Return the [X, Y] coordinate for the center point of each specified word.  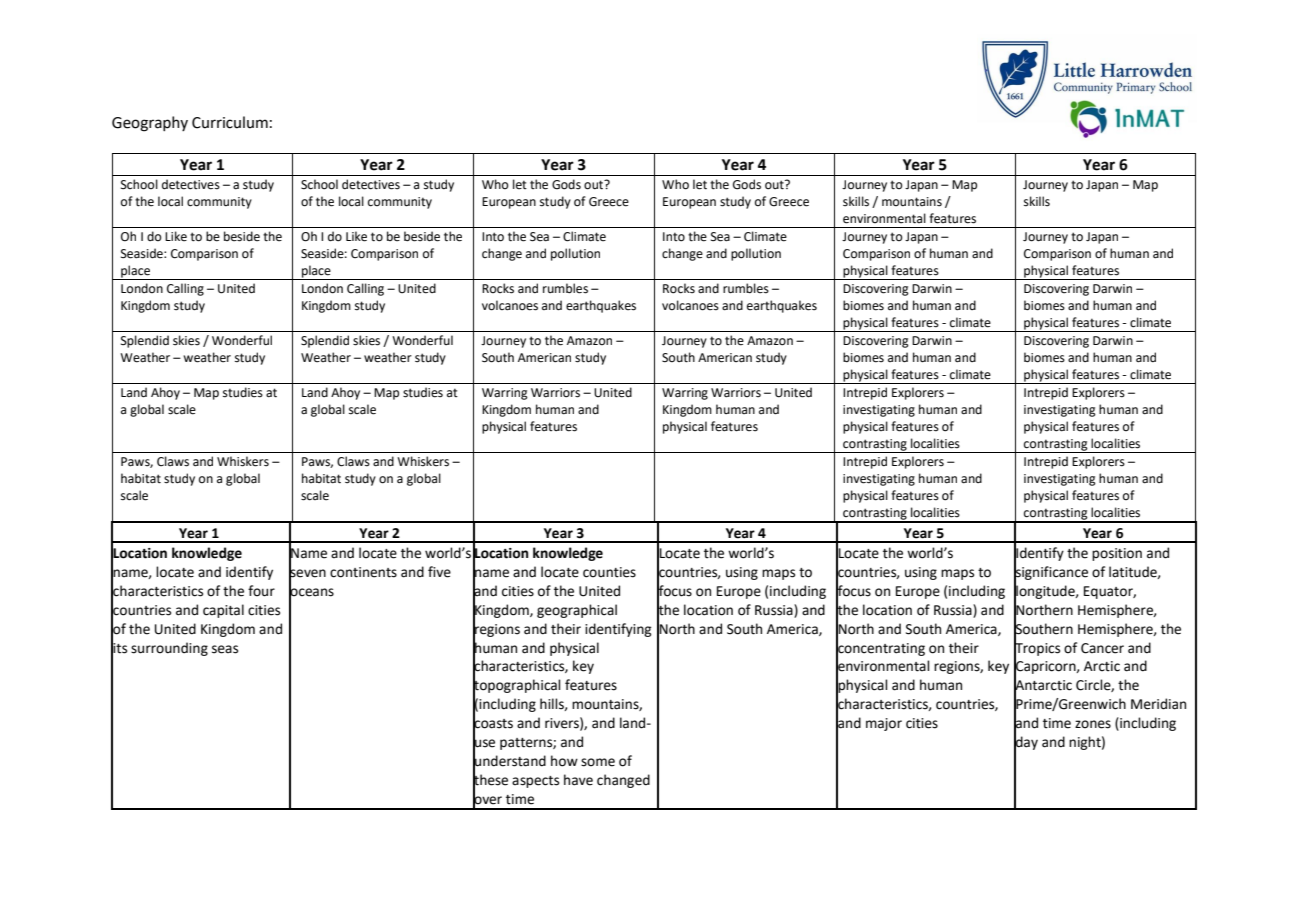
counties [609, 572]
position [1117, 554]
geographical [577, 611]
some [598, 762]
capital [223, 611]
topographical [517, 686]
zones [1093, 724]
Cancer [1102, 648]
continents [363, 572]
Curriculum [230, 122]
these [490, 780]
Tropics [1037, 649]
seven [307, 573]
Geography [150, 124]
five [439, 572]
